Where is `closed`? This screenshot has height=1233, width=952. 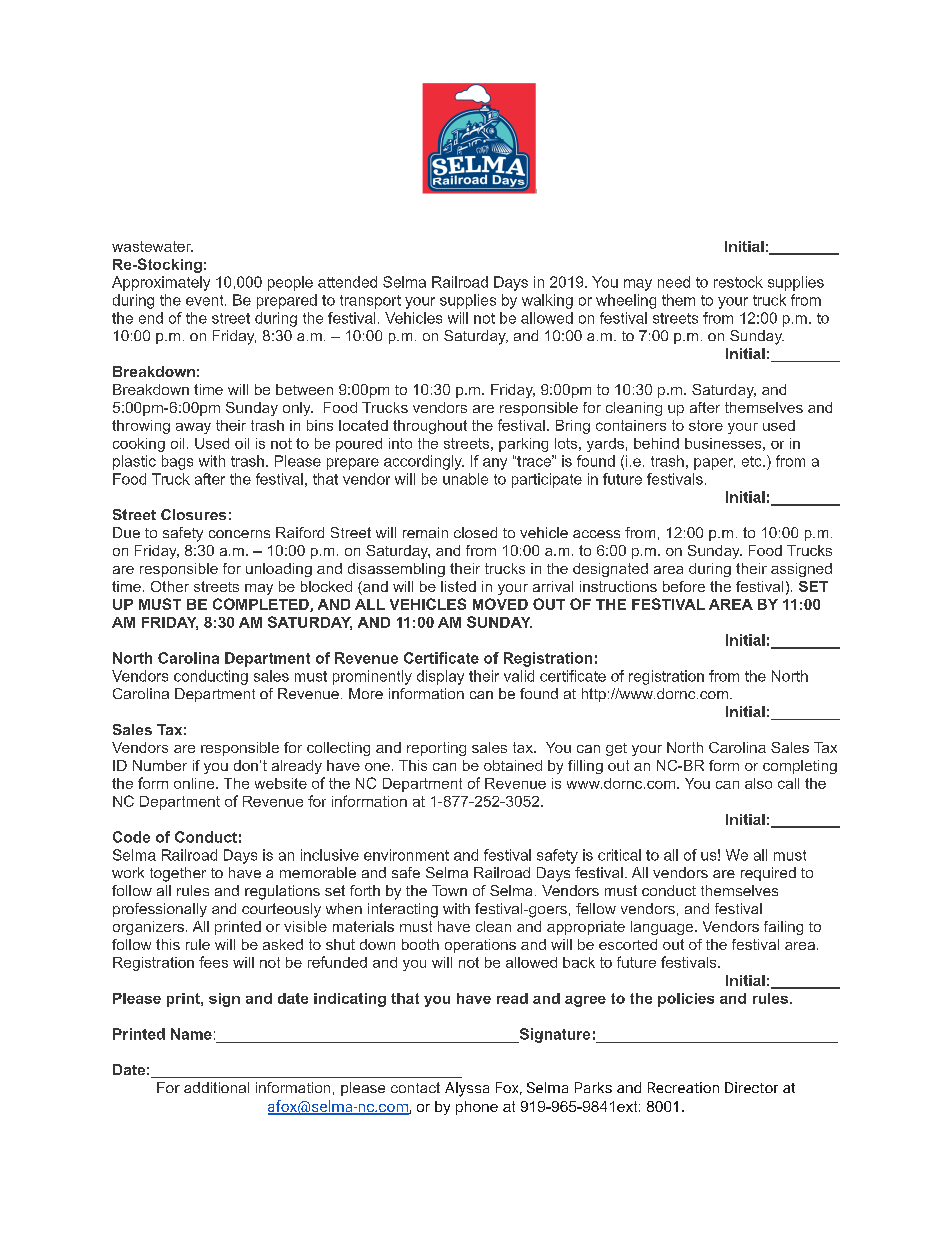
closed is located at coordinates (475, 532).
